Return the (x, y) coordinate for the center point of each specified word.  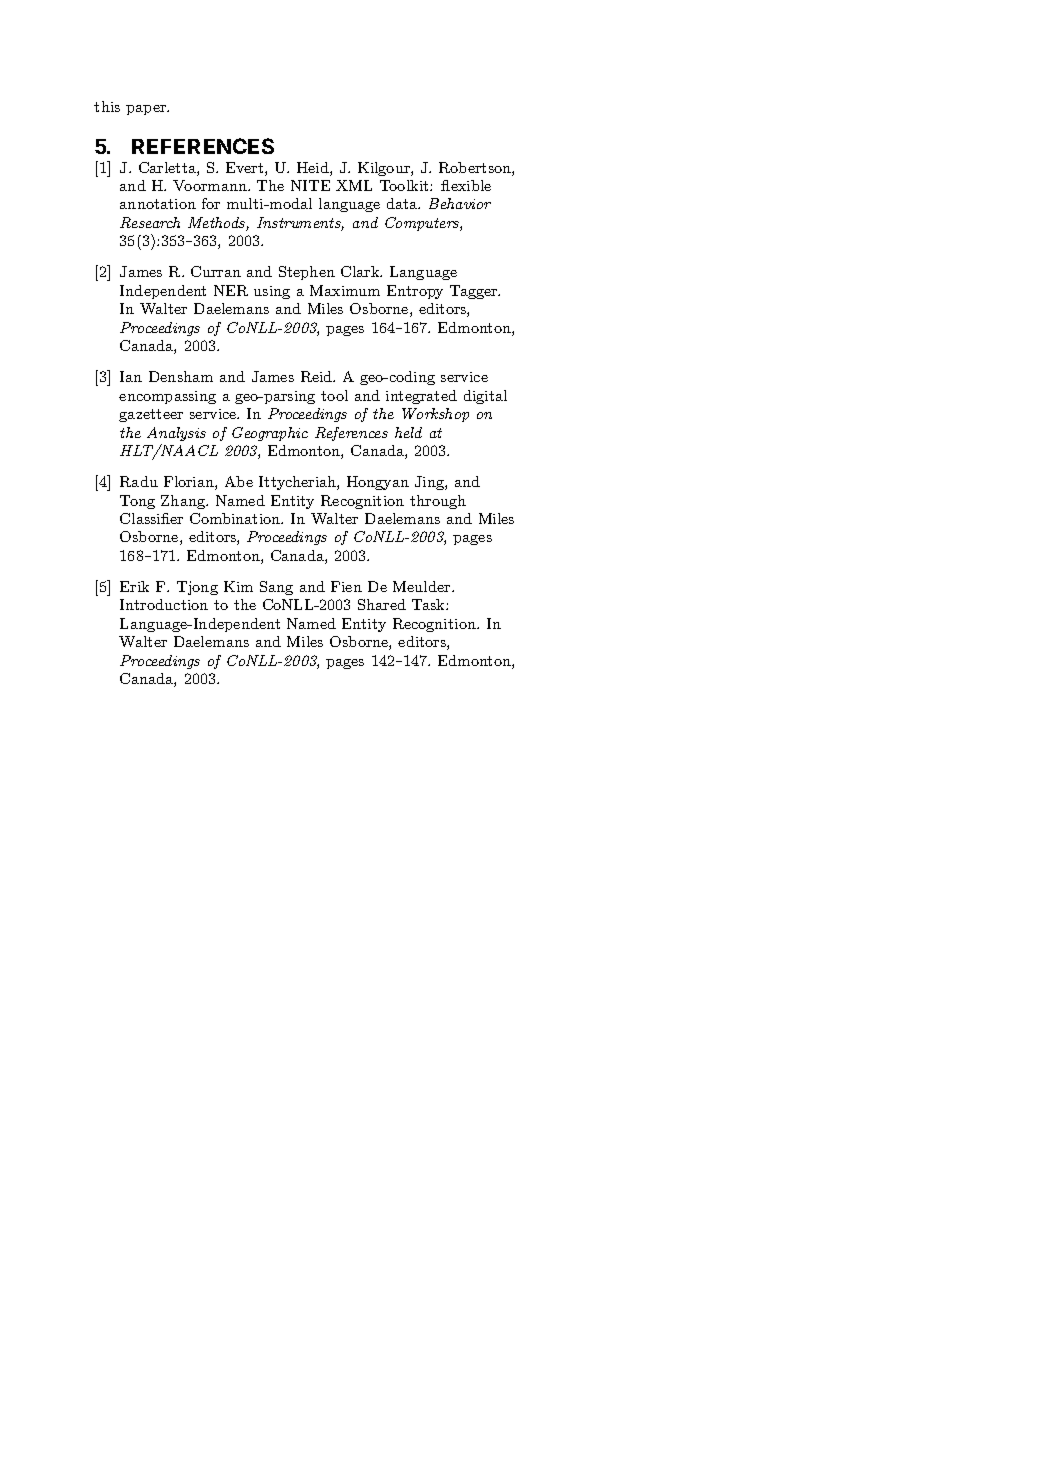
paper (147, 110)
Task (429, 604)
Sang (276, 588)
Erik (134, 586)
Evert (246, 169)
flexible (466, 185)
